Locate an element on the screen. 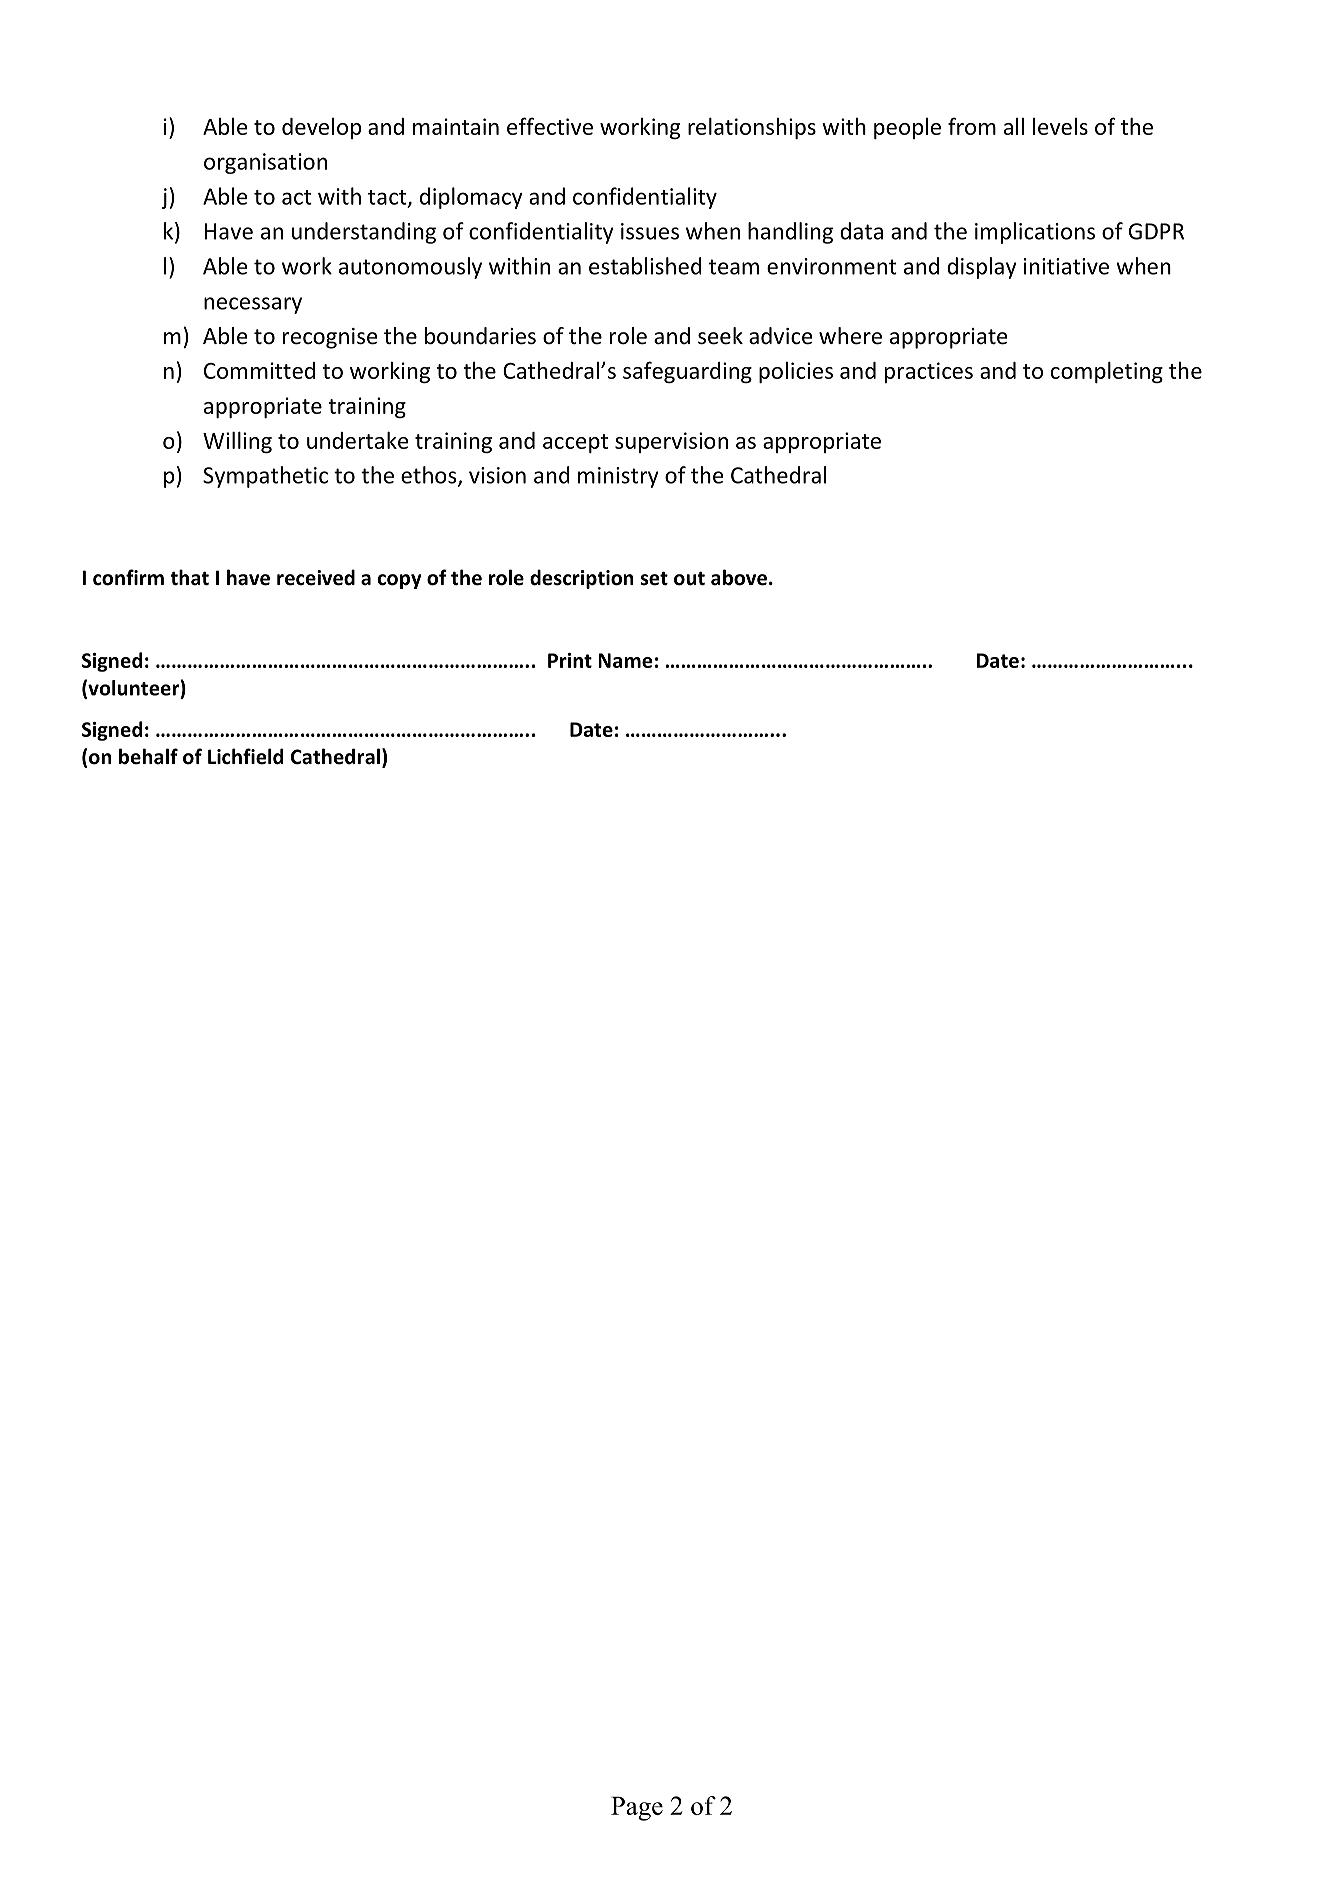 This screenshot has height=1901, width=1344. received is located at coordinates (316, 577).
